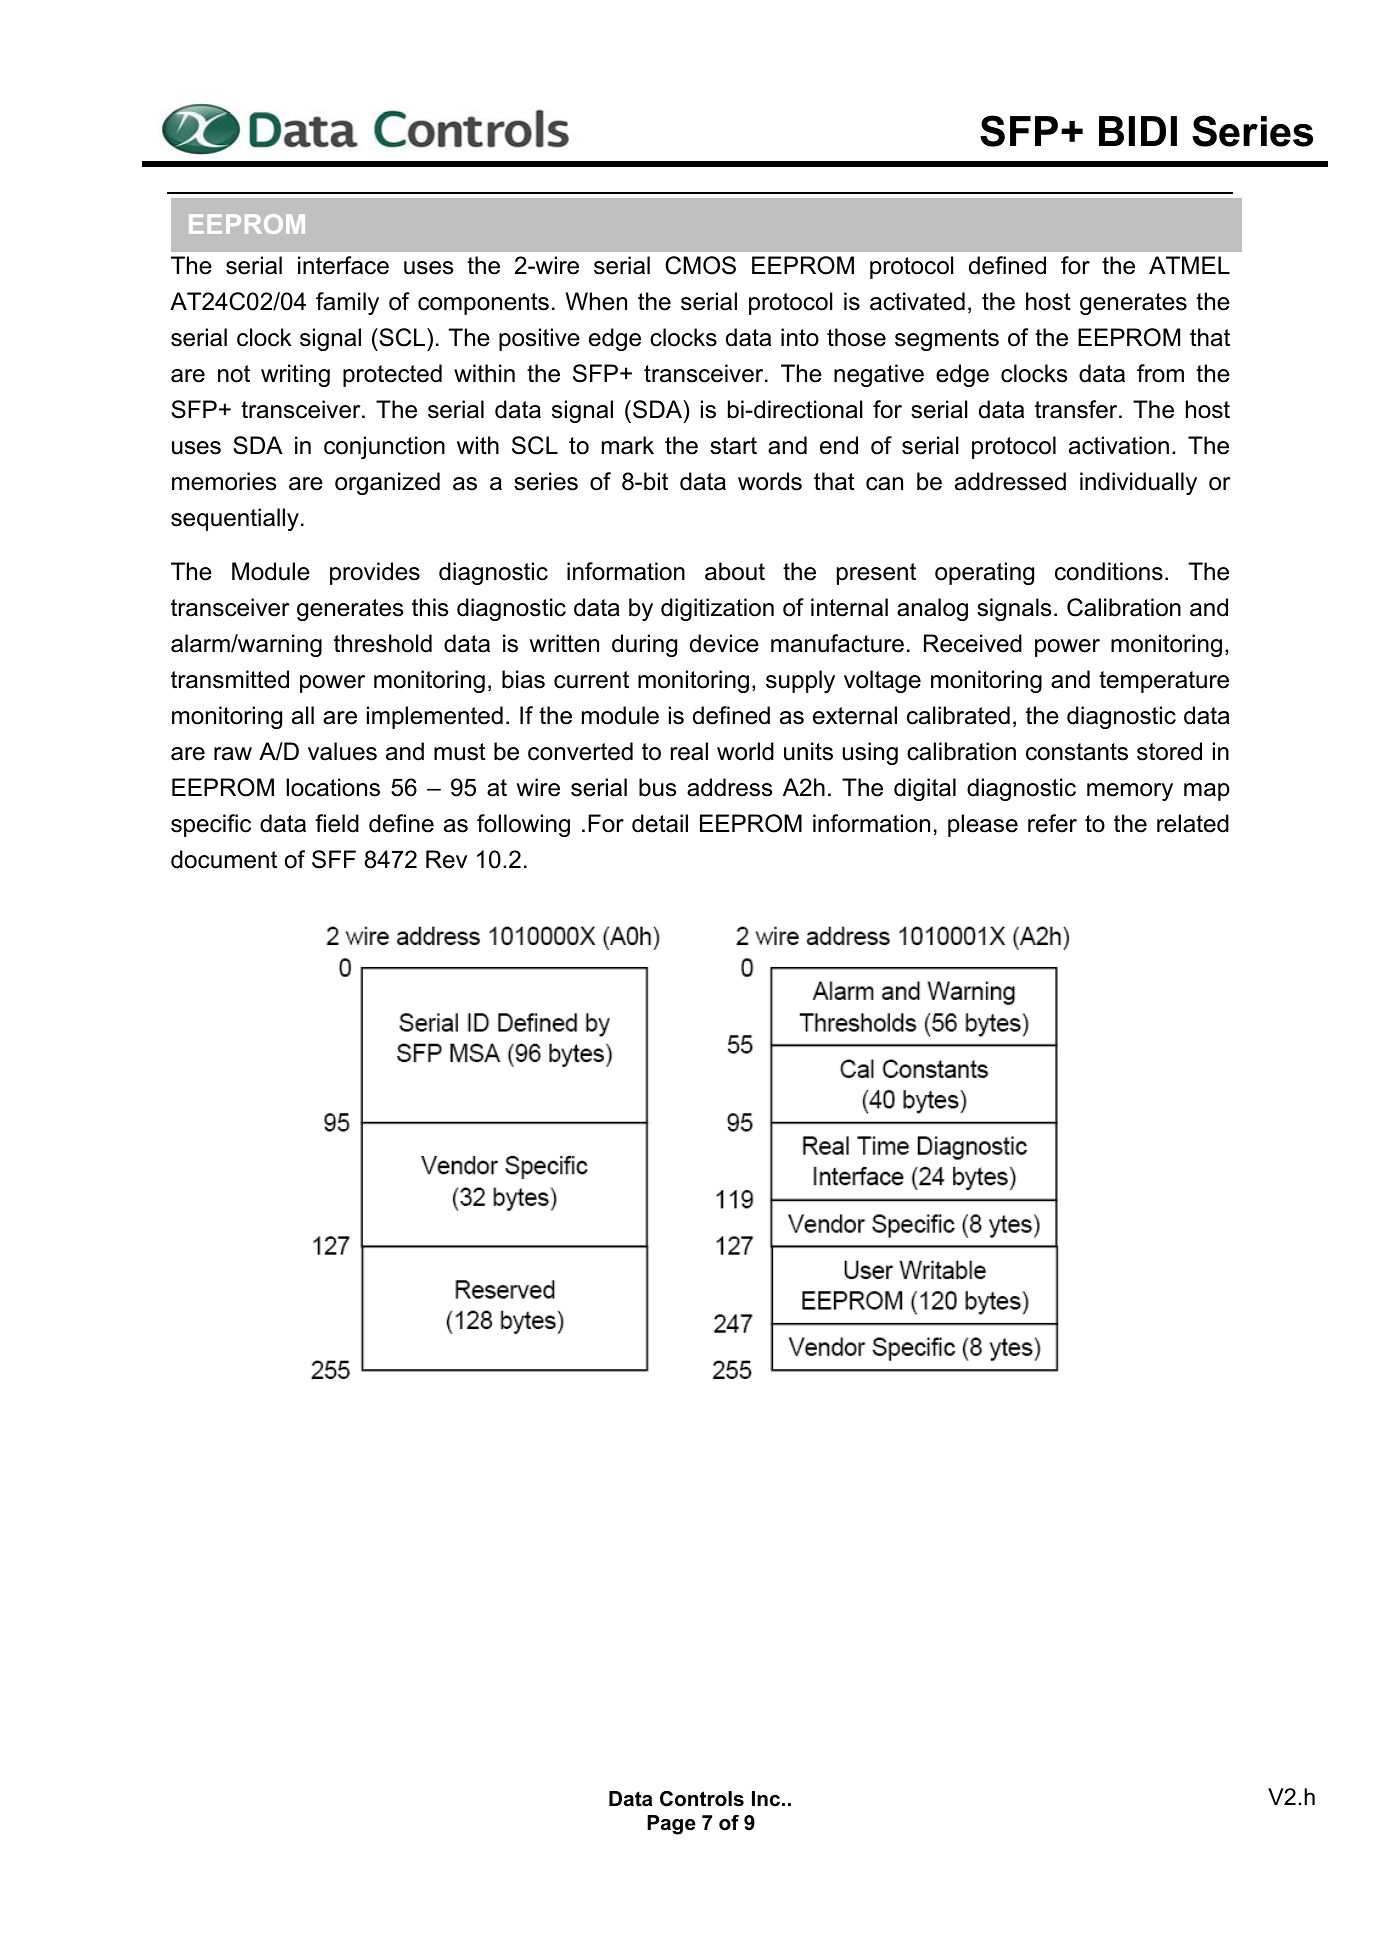 The width and height of the screenshot is (1378, 1950). Describe the element at coordinates (1052, 823) in the screenshot. I see `refer` at that location.
